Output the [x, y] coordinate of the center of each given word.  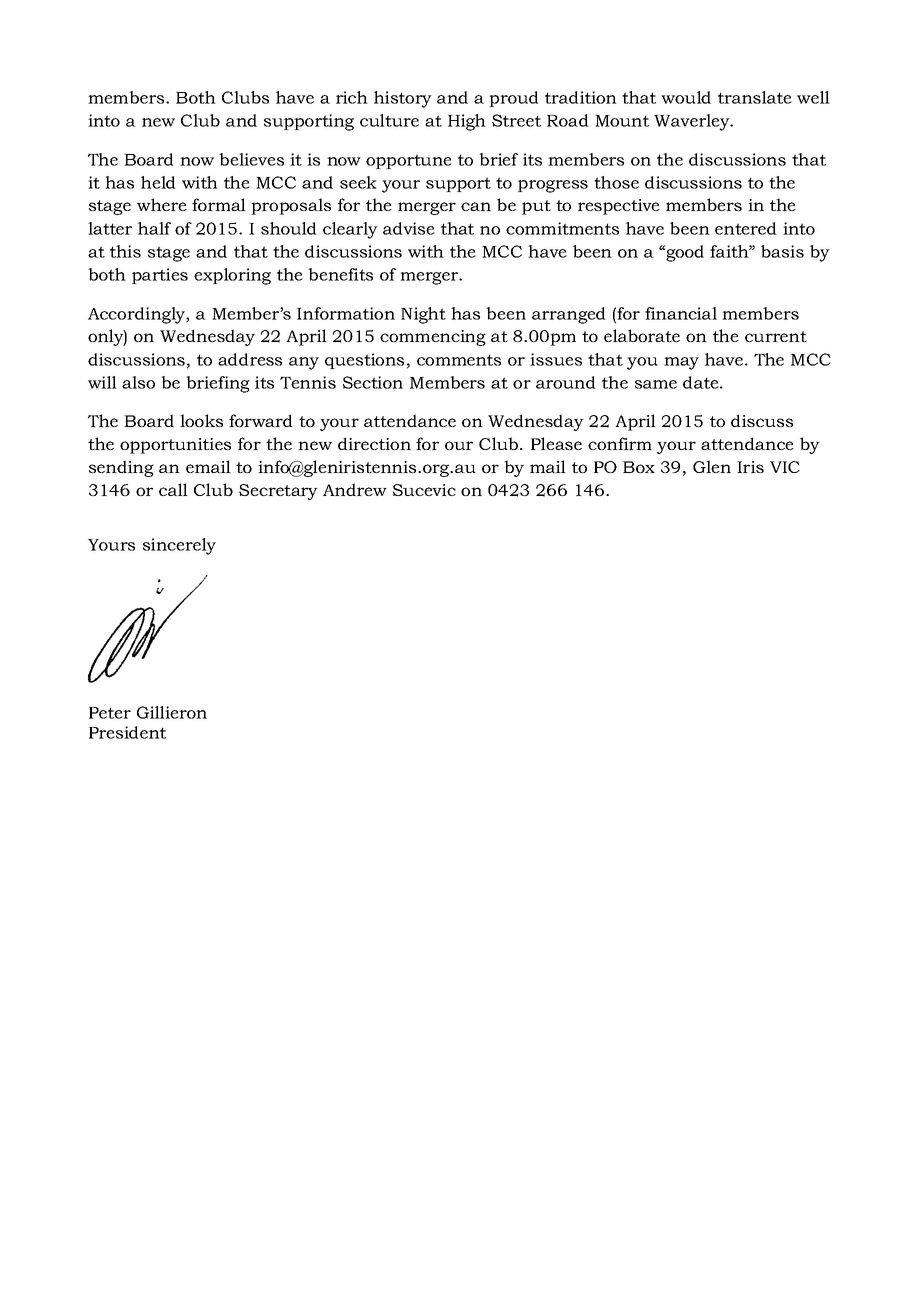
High [467, 122]
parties [160, 276]
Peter [110, 713]
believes [251, 159]
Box [639, 467]
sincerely [179, 546]
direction [374, 443]
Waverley [693, 122]
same [656, 384]
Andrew [355, 489]
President [127, 732]
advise [409, 228]
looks [201, 420]
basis [782, 251]
